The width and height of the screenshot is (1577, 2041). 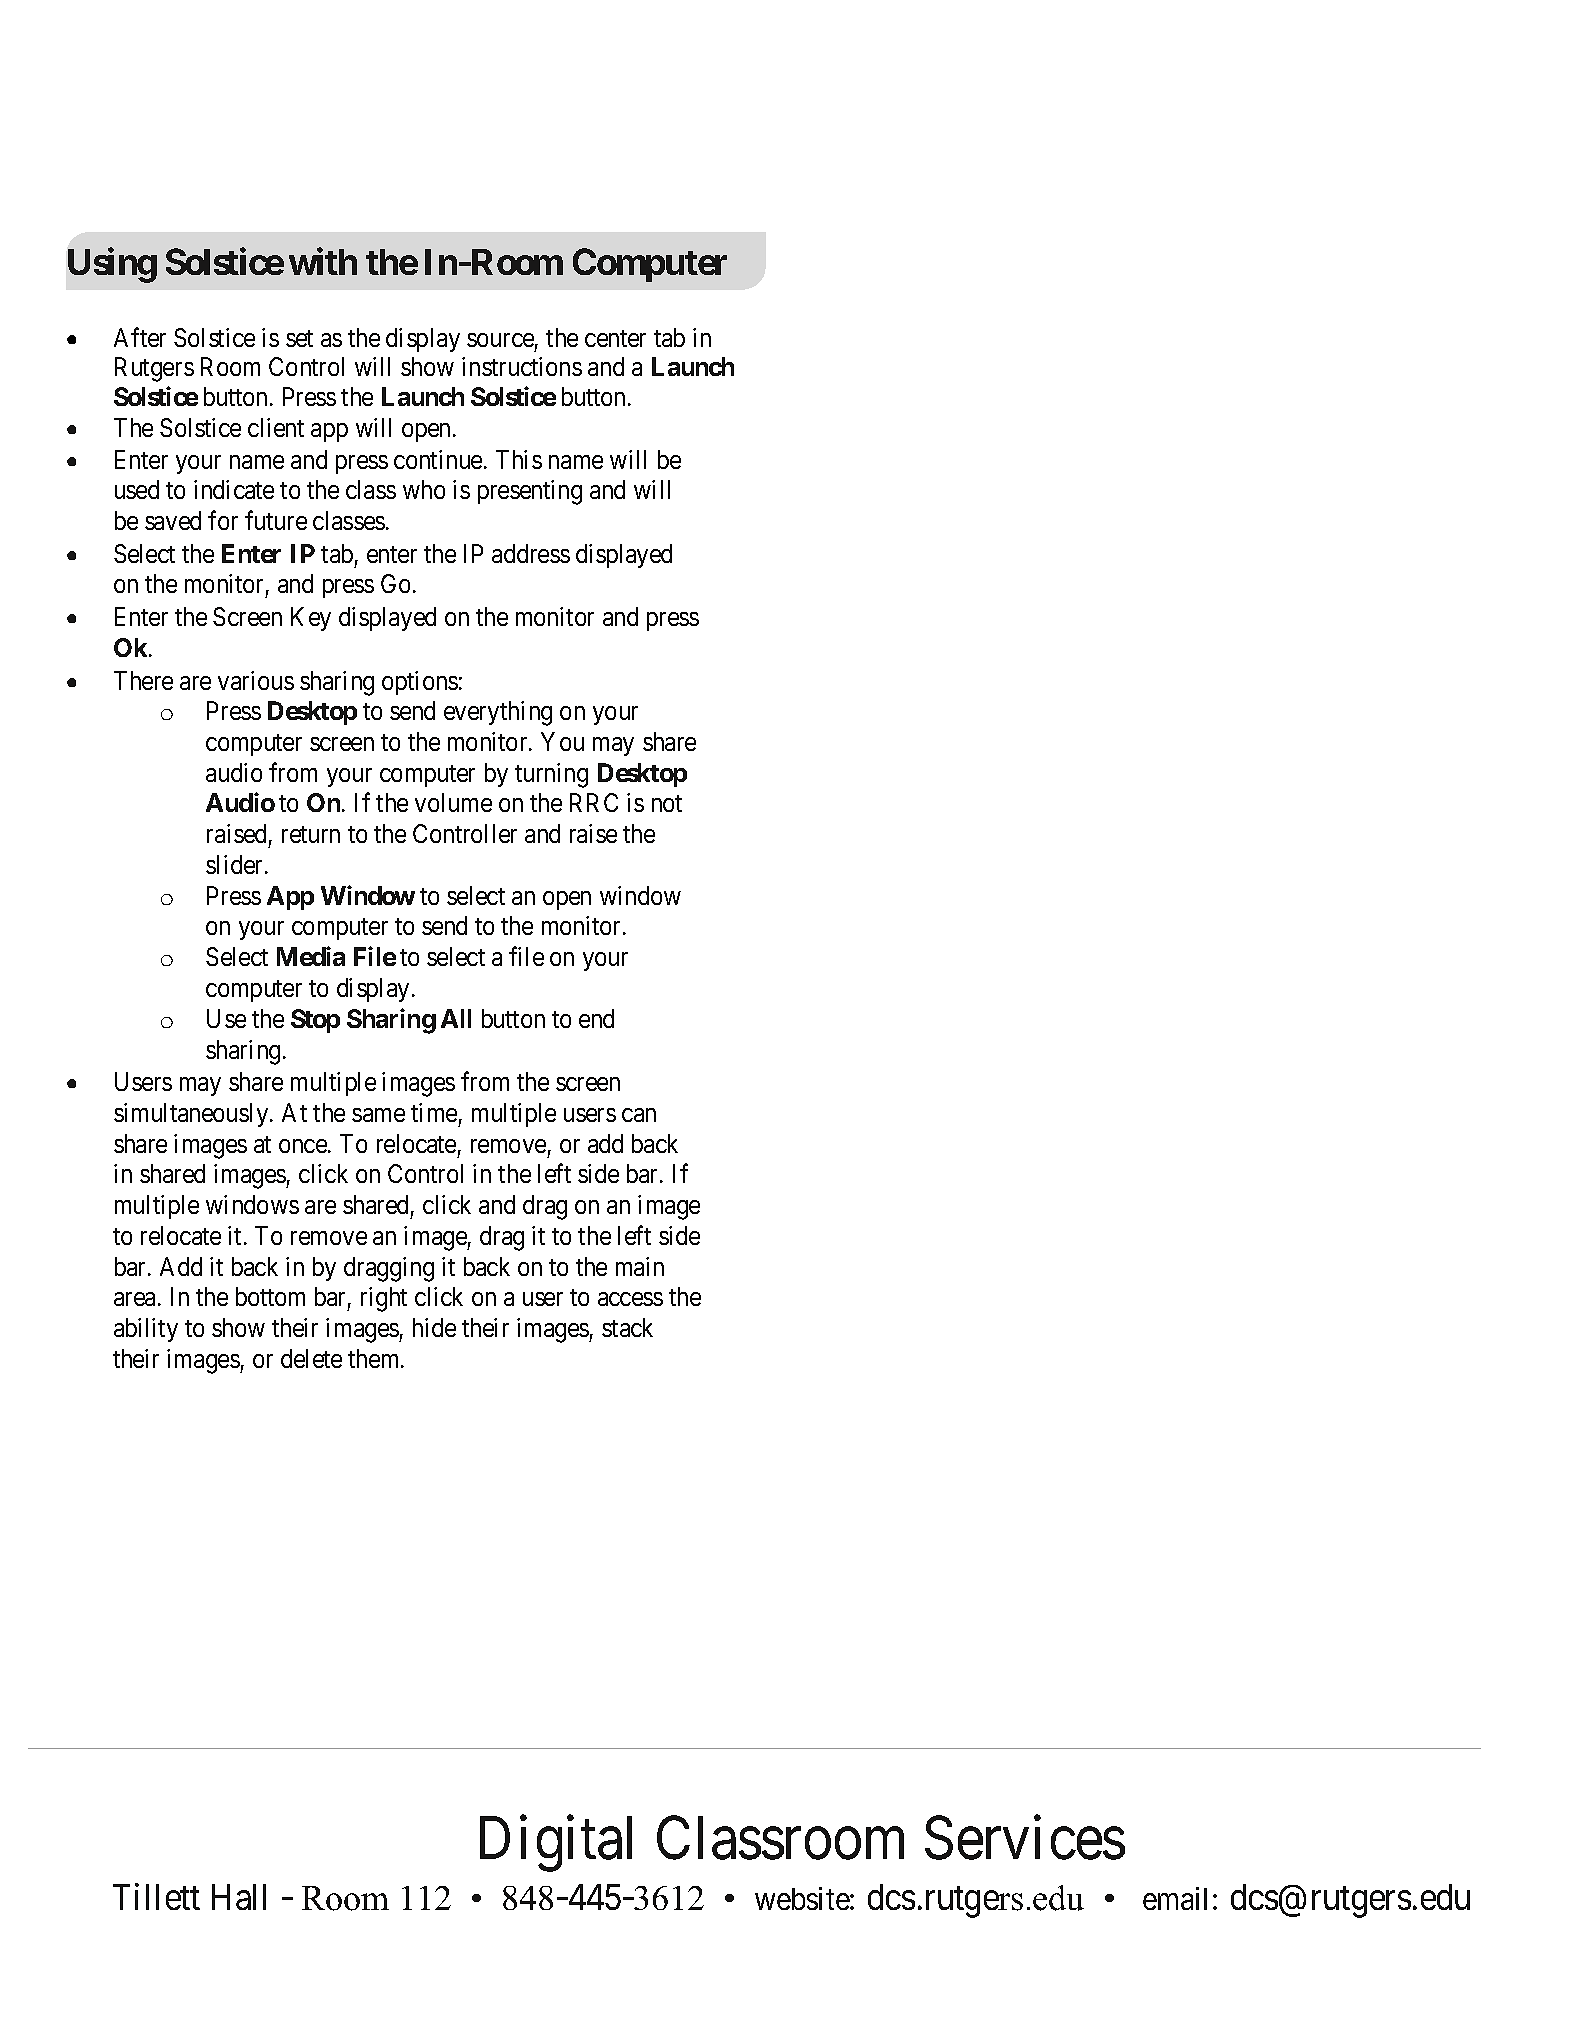 What do you see at coordinates (530, 492) in the screenshot?
I see `presenting` at bounding box center [530, 492].
